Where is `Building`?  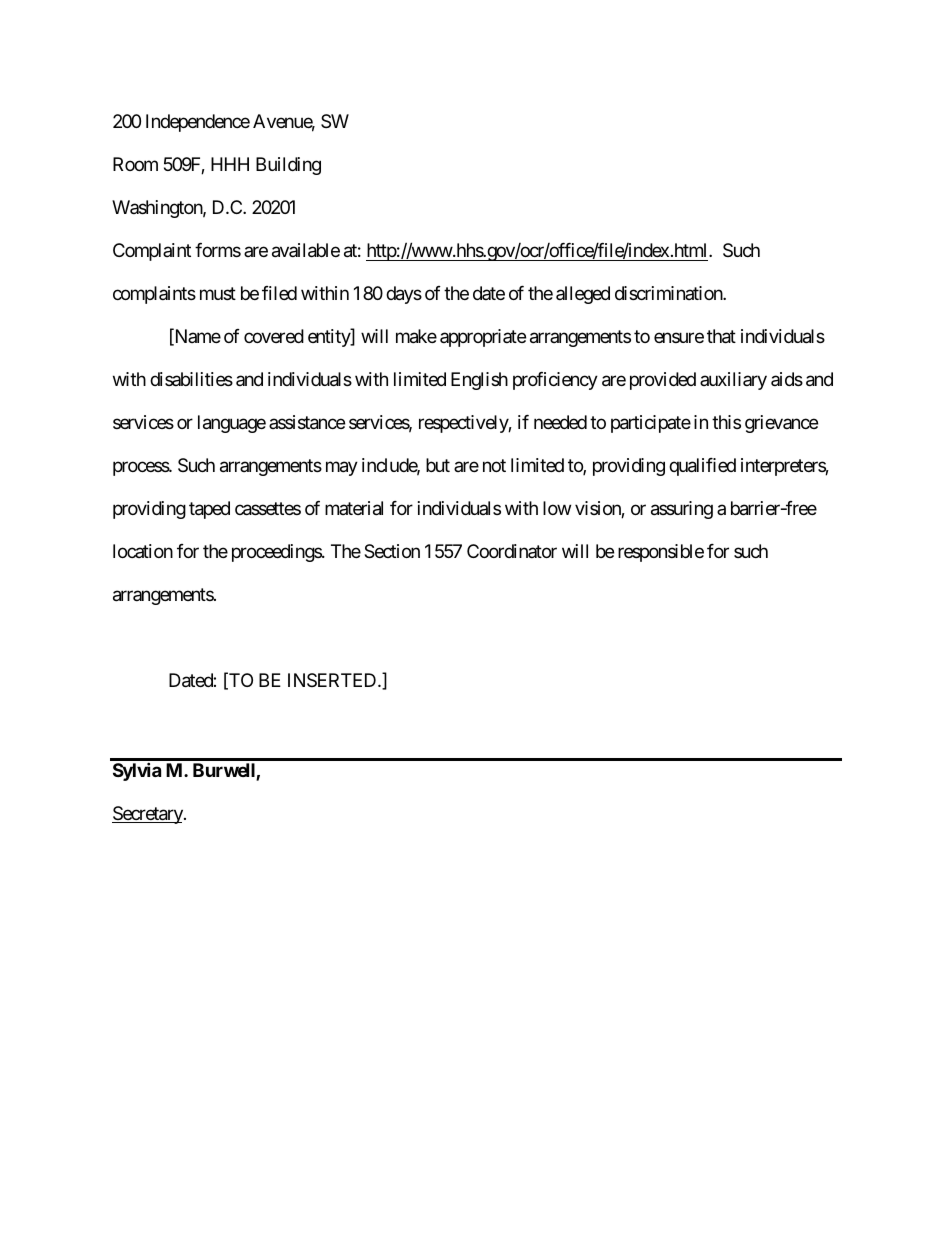 Building is located at coordinates (288, 166).
